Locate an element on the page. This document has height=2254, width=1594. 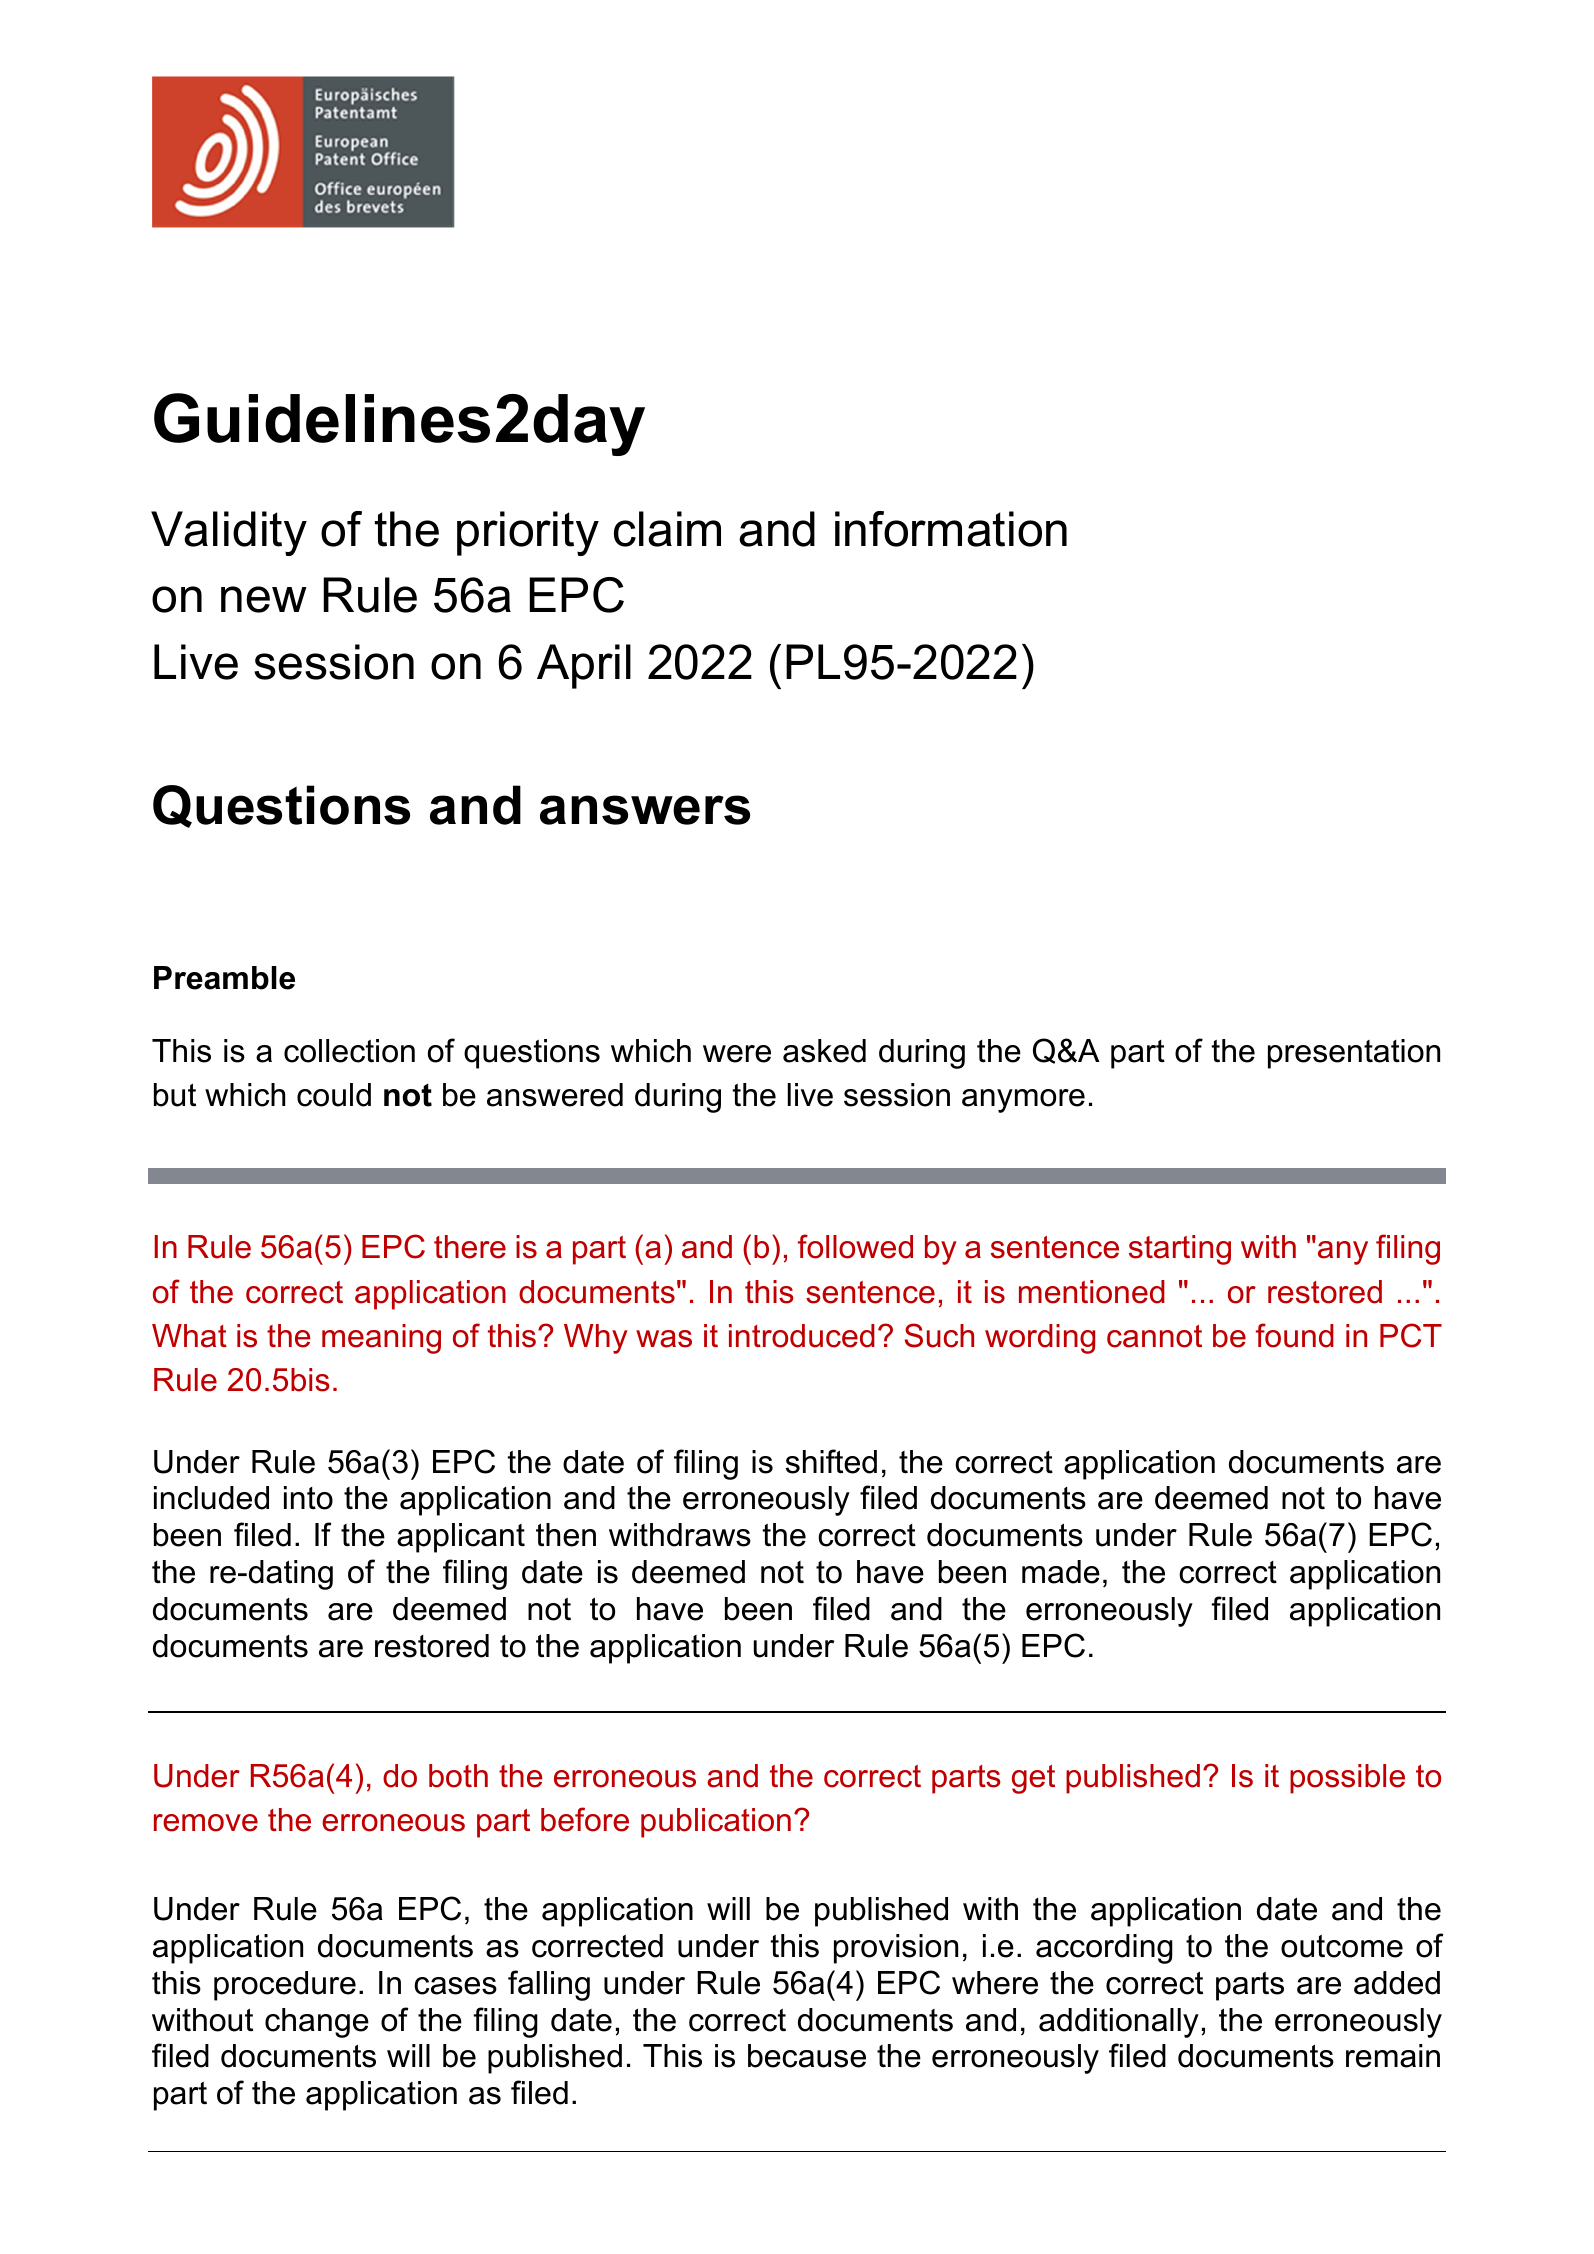
publication is located at coordinates (716, 1823).
